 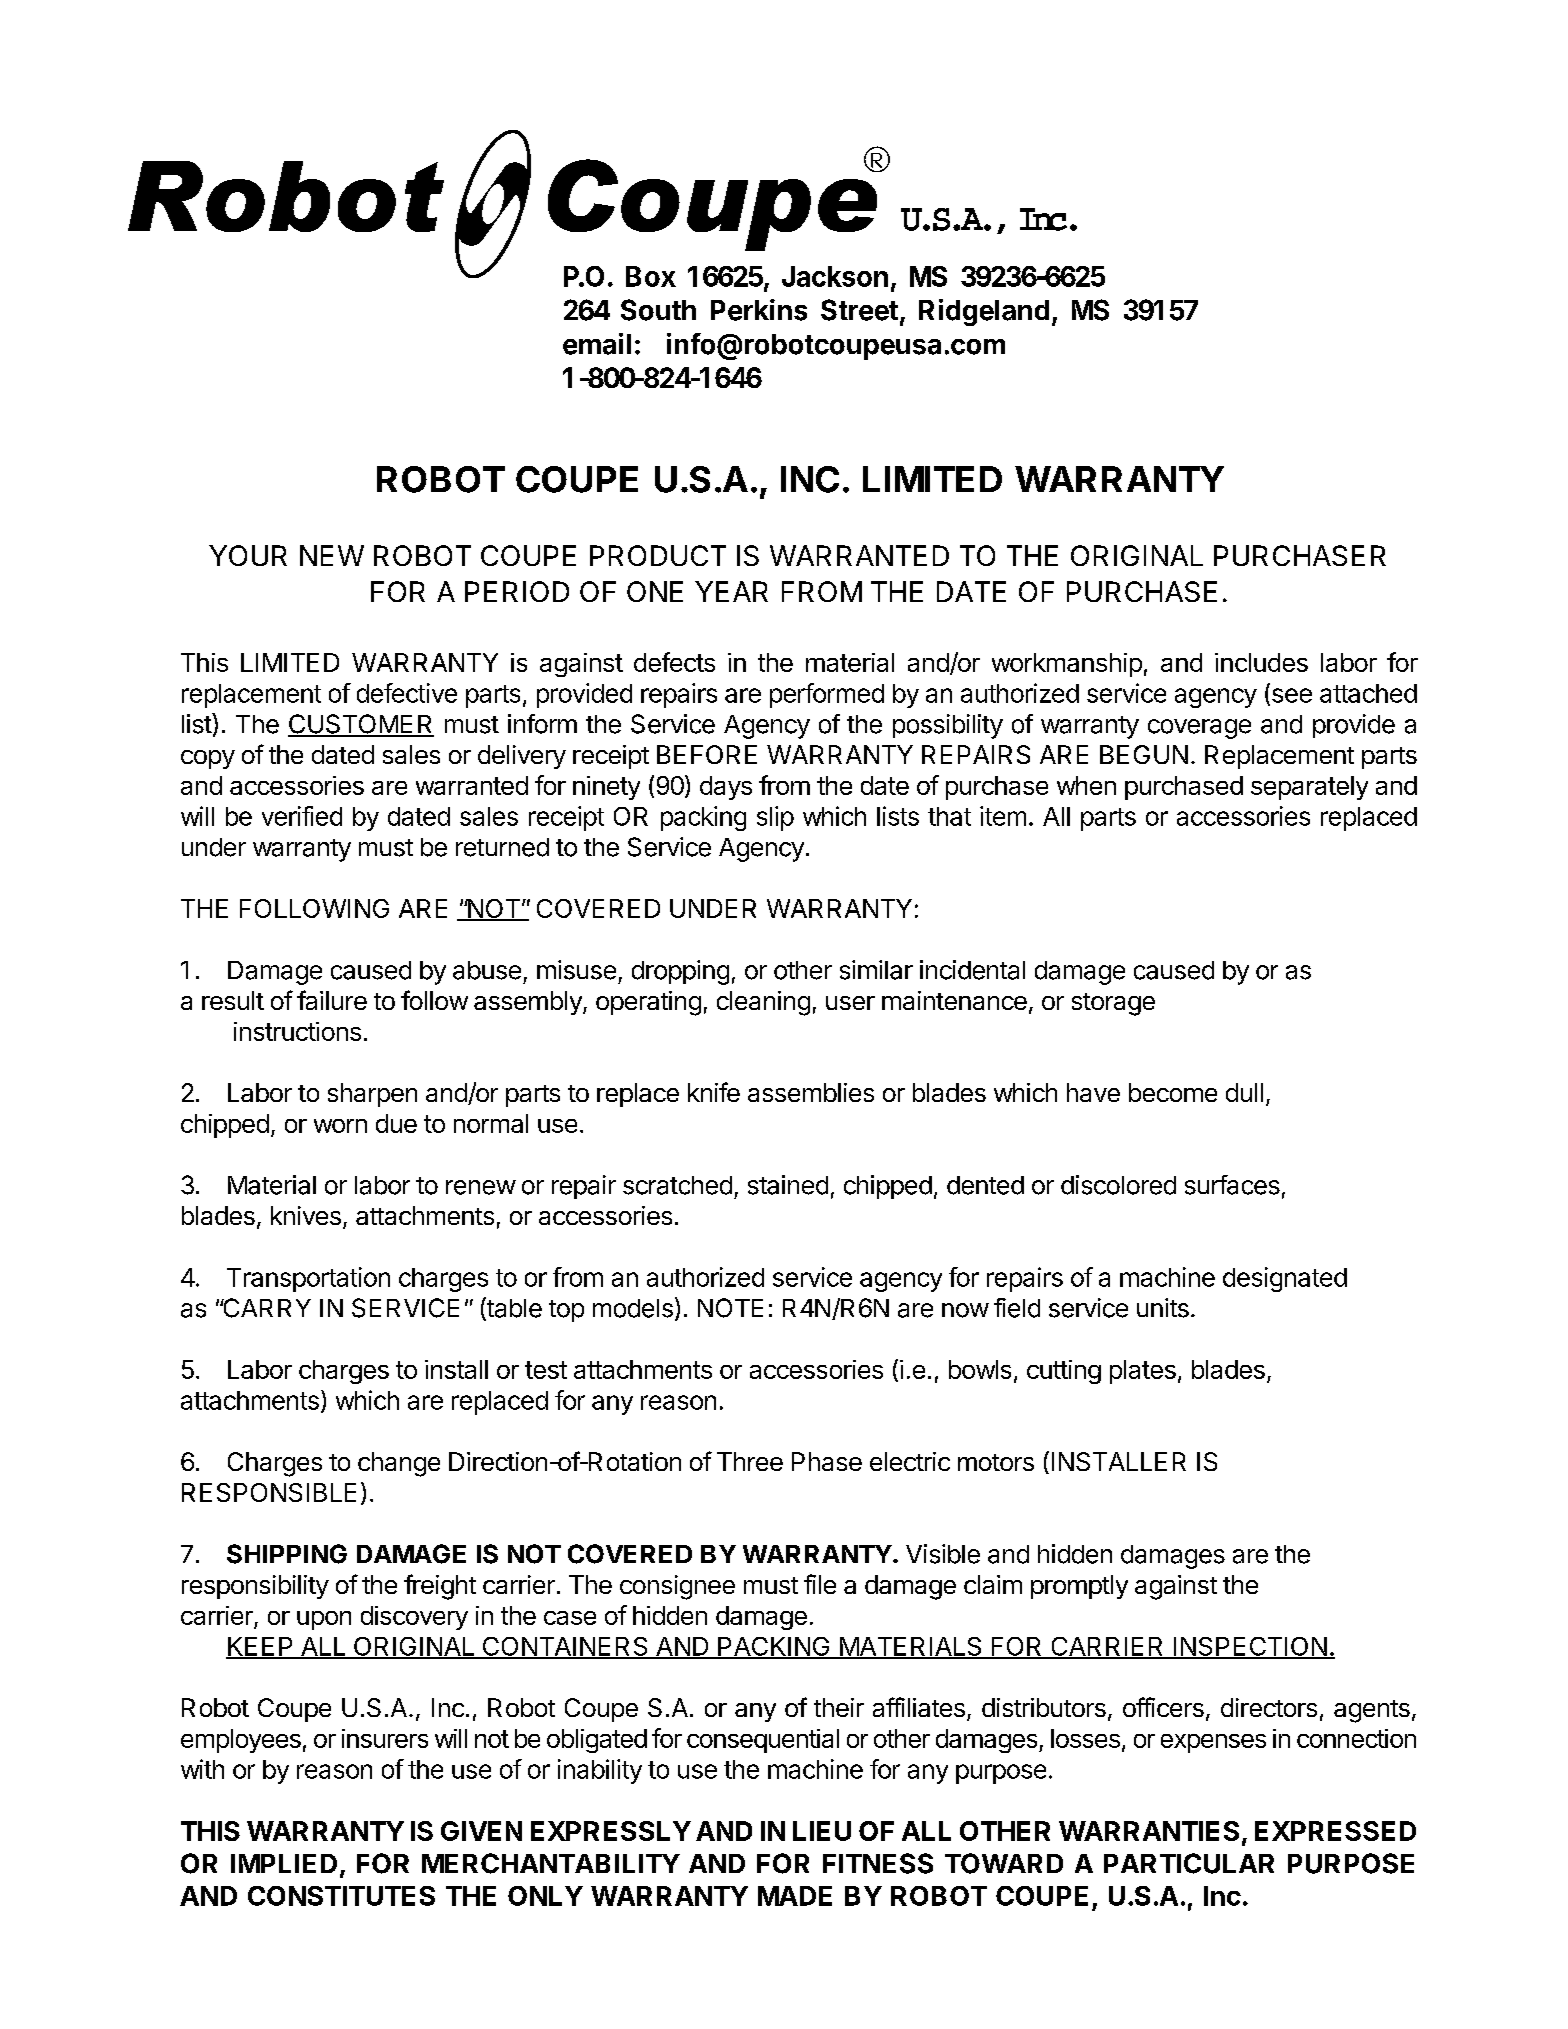 What do you see at coordinates (372, 1095) in the screenshot?
I see `sharpen` at bounding box center [372, 1095].
